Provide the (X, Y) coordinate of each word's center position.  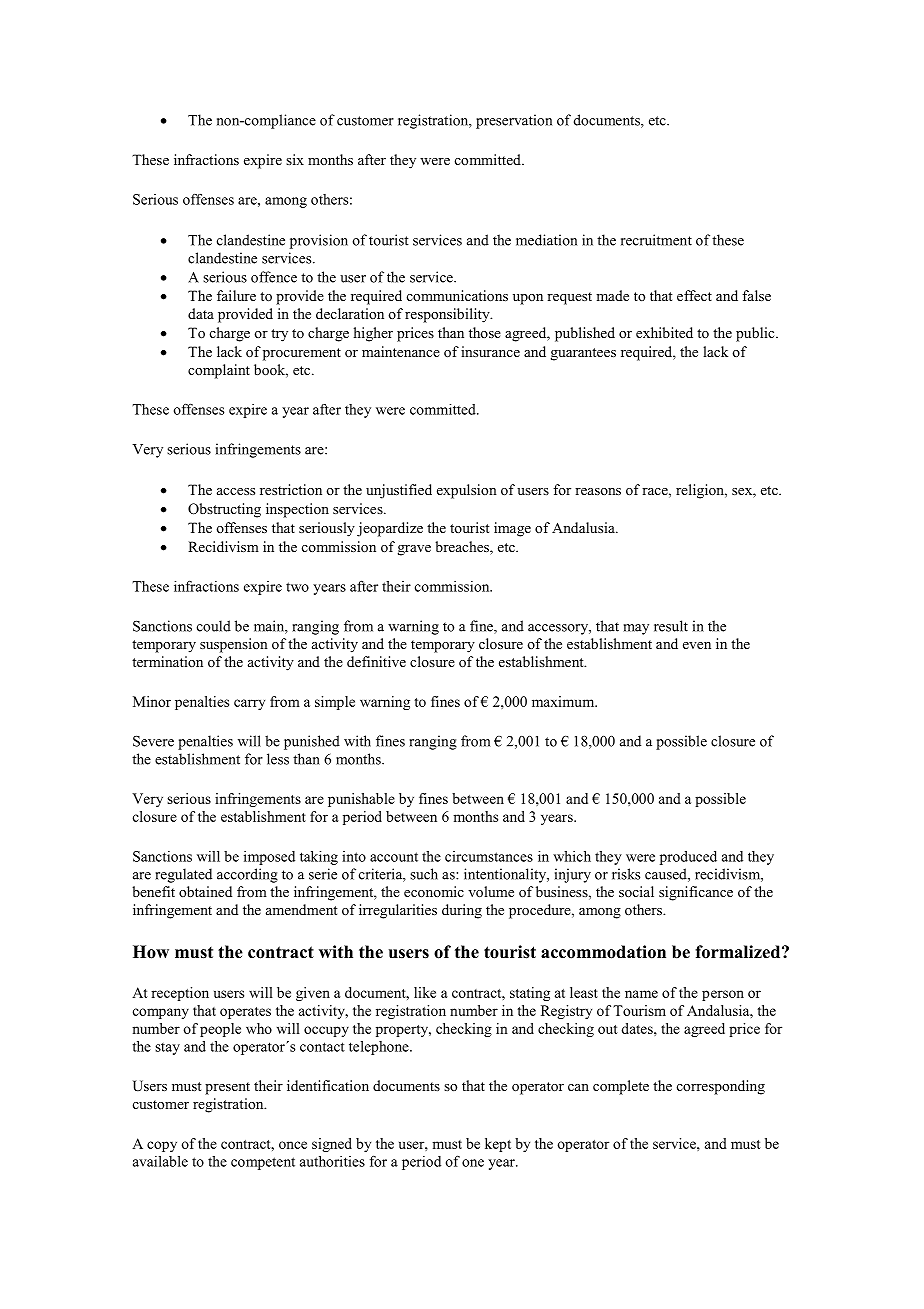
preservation (514, 121)
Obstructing (224, 510)
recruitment (656, 240)
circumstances (489, 856)
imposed (269, 858)
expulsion (467, 491)
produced (688, 858)
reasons (598, 491)
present (227, 1088)
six (295, 159)
